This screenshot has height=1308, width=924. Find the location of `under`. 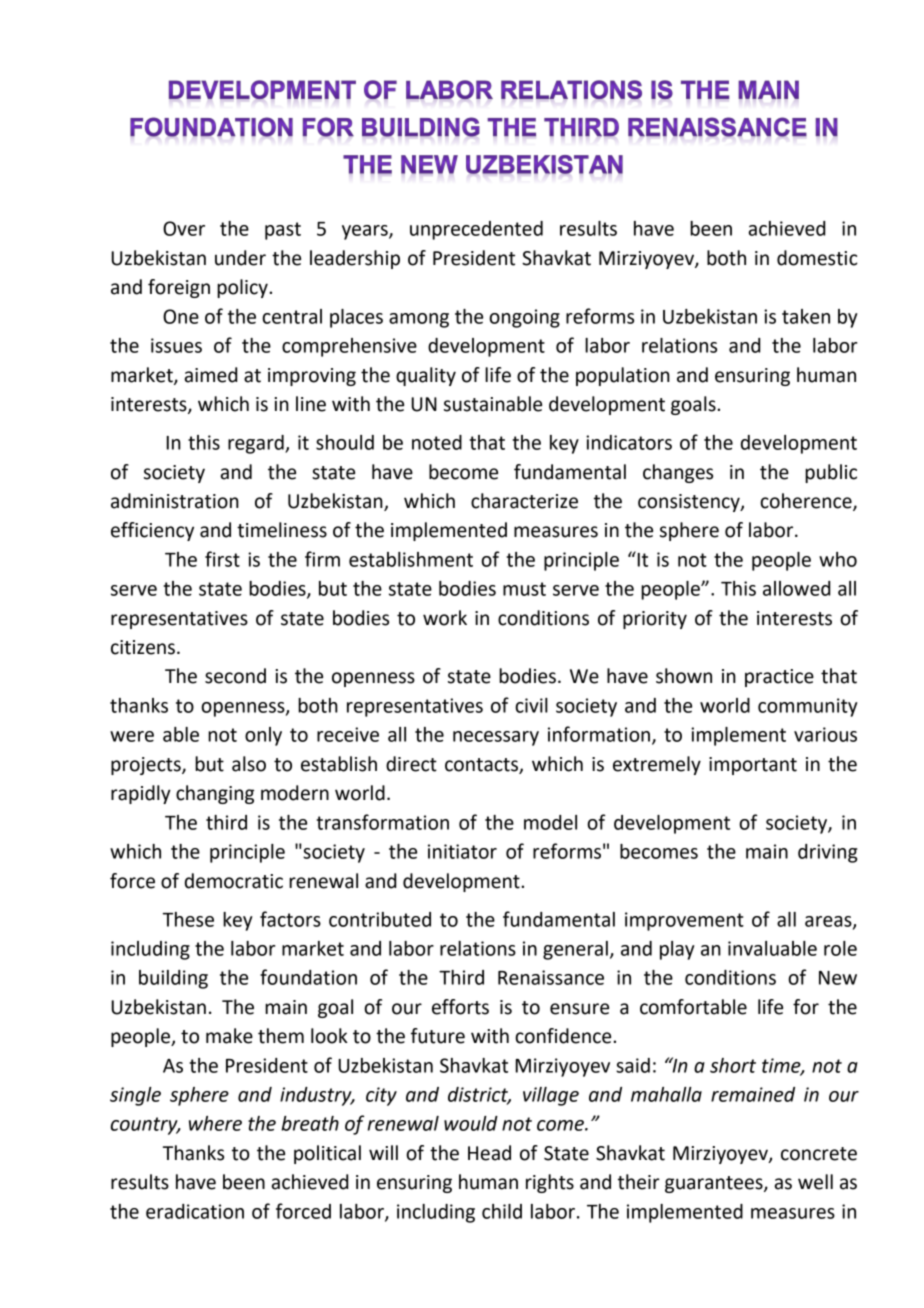

under is located at coordinates (240, 258).
